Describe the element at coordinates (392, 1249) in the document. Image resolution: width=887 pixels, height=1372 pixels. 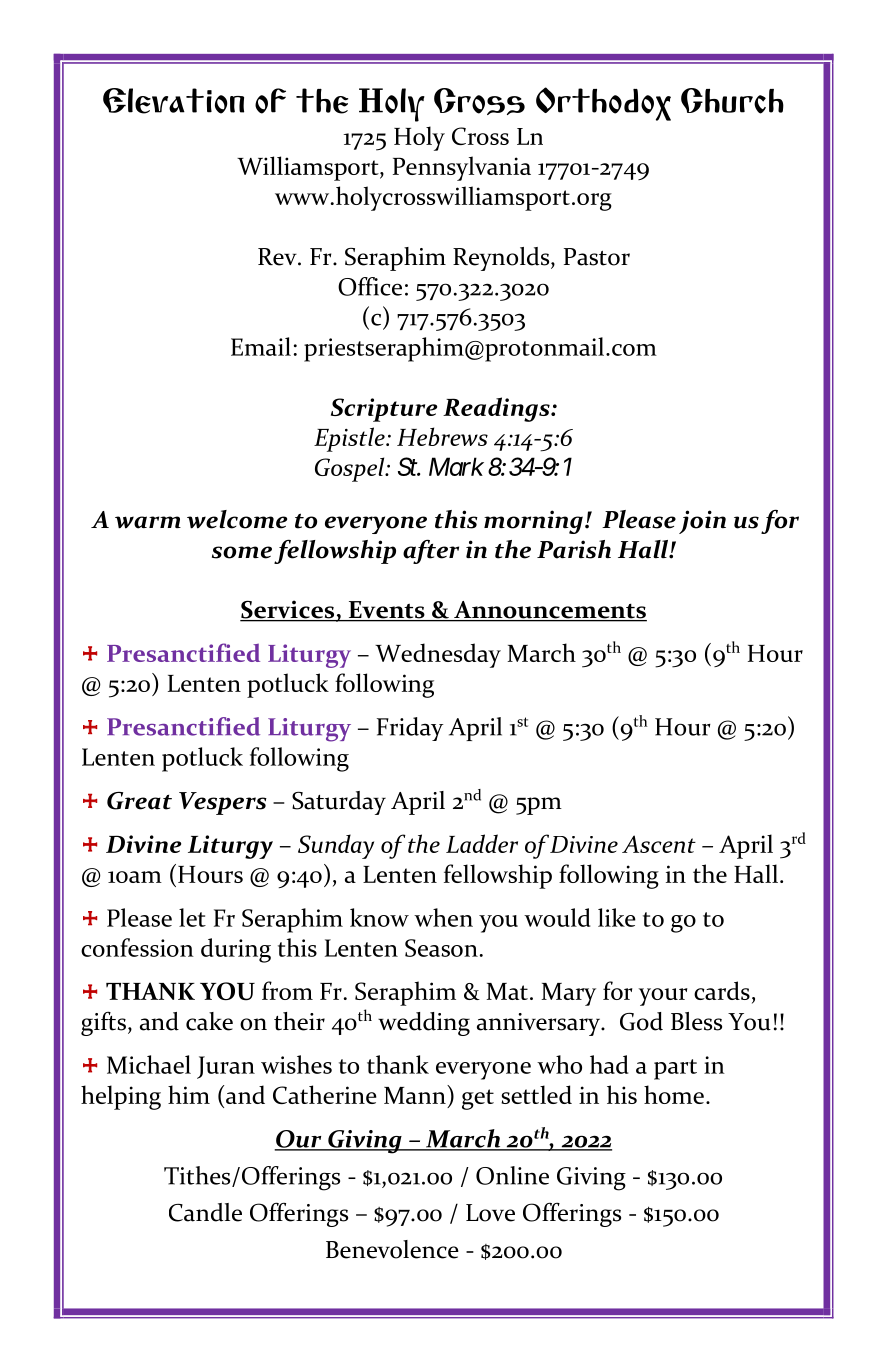
I see `Benevolence` at that location.
